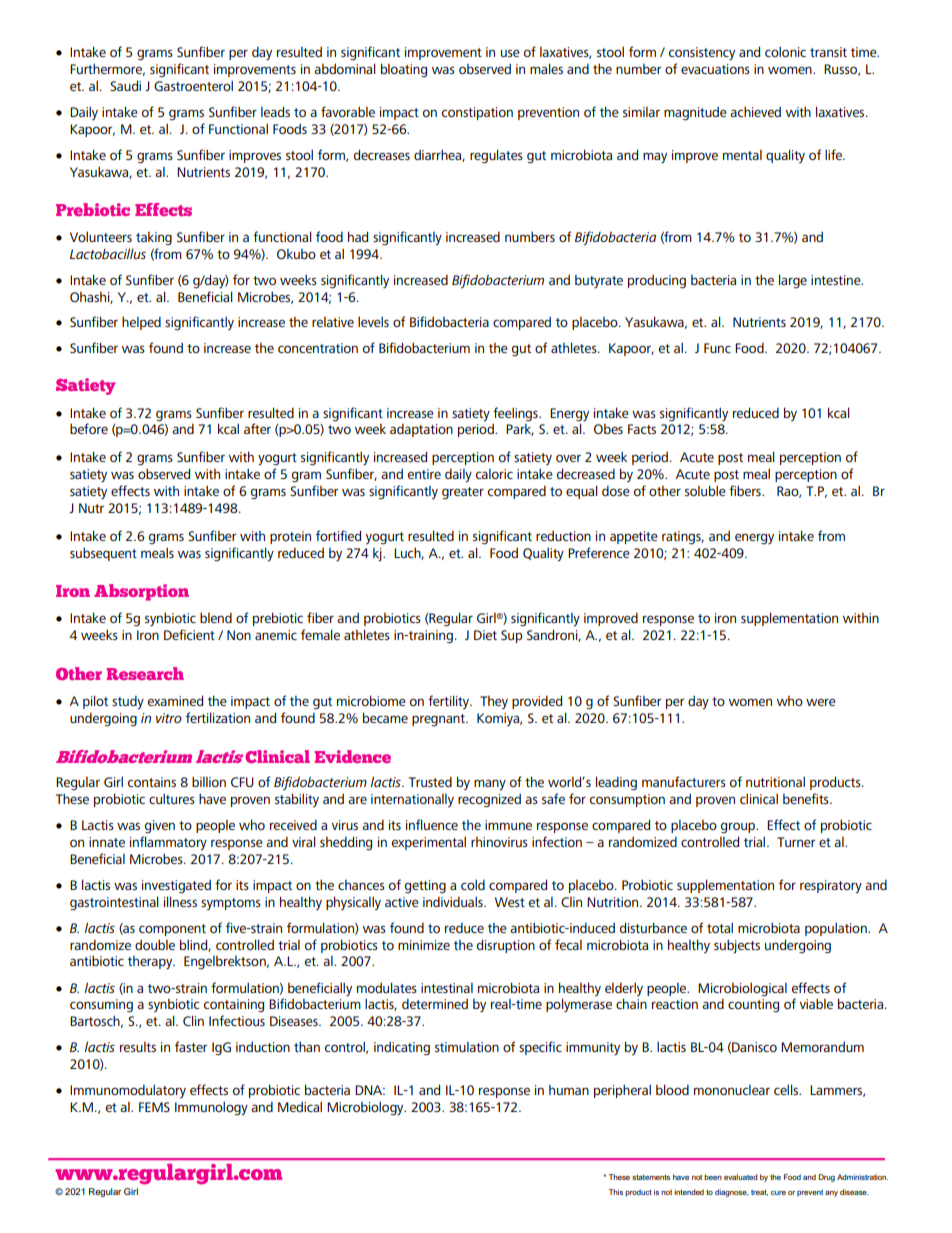 This screenshot has height=1233, width=952. What do you see at coordinates (755, 112) in the screenshot?
I see `achieved` at bounding box center [755, 112].
